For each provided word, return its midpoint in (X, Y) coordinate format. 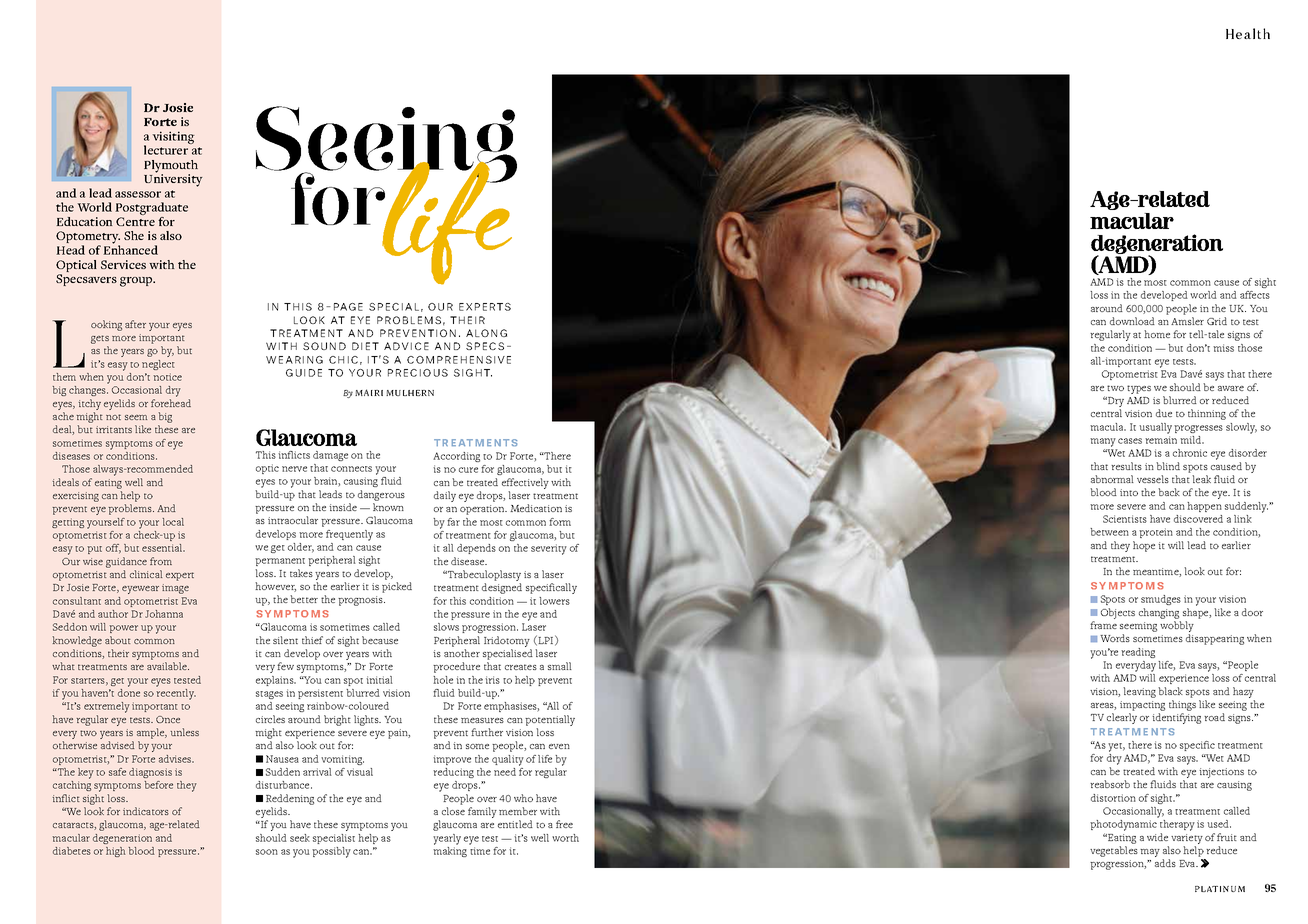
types (1139, 389)
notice (167, 377)
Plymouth (171, 167)
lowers (554, 601)
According (456, 457)
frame (1103, 625)
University (173, 179)
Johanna (164, 614)
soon (267, 852)
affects (1255, 295)
